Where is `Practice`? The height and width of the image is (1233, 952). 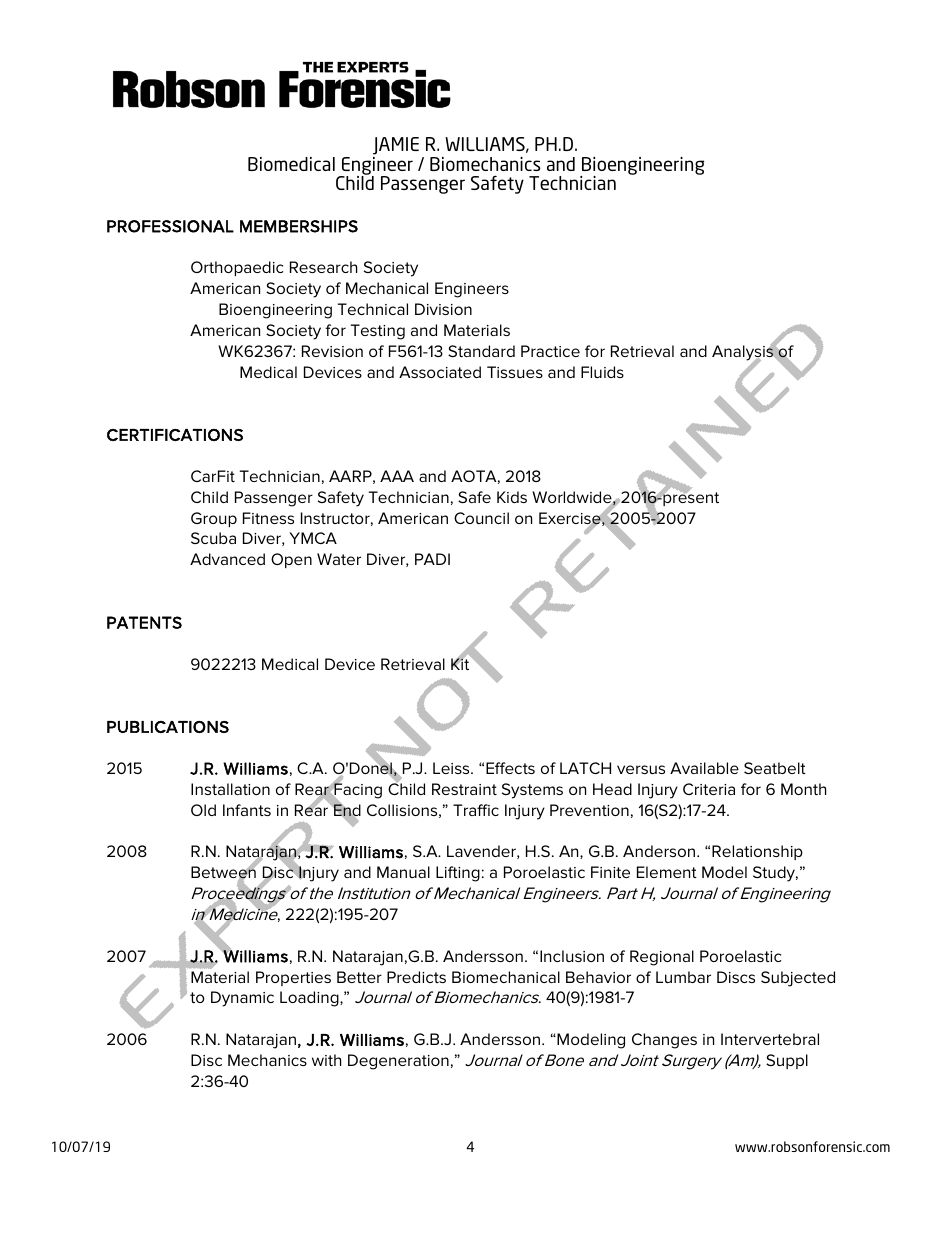 Practice is located at coordinates (550, 351).
